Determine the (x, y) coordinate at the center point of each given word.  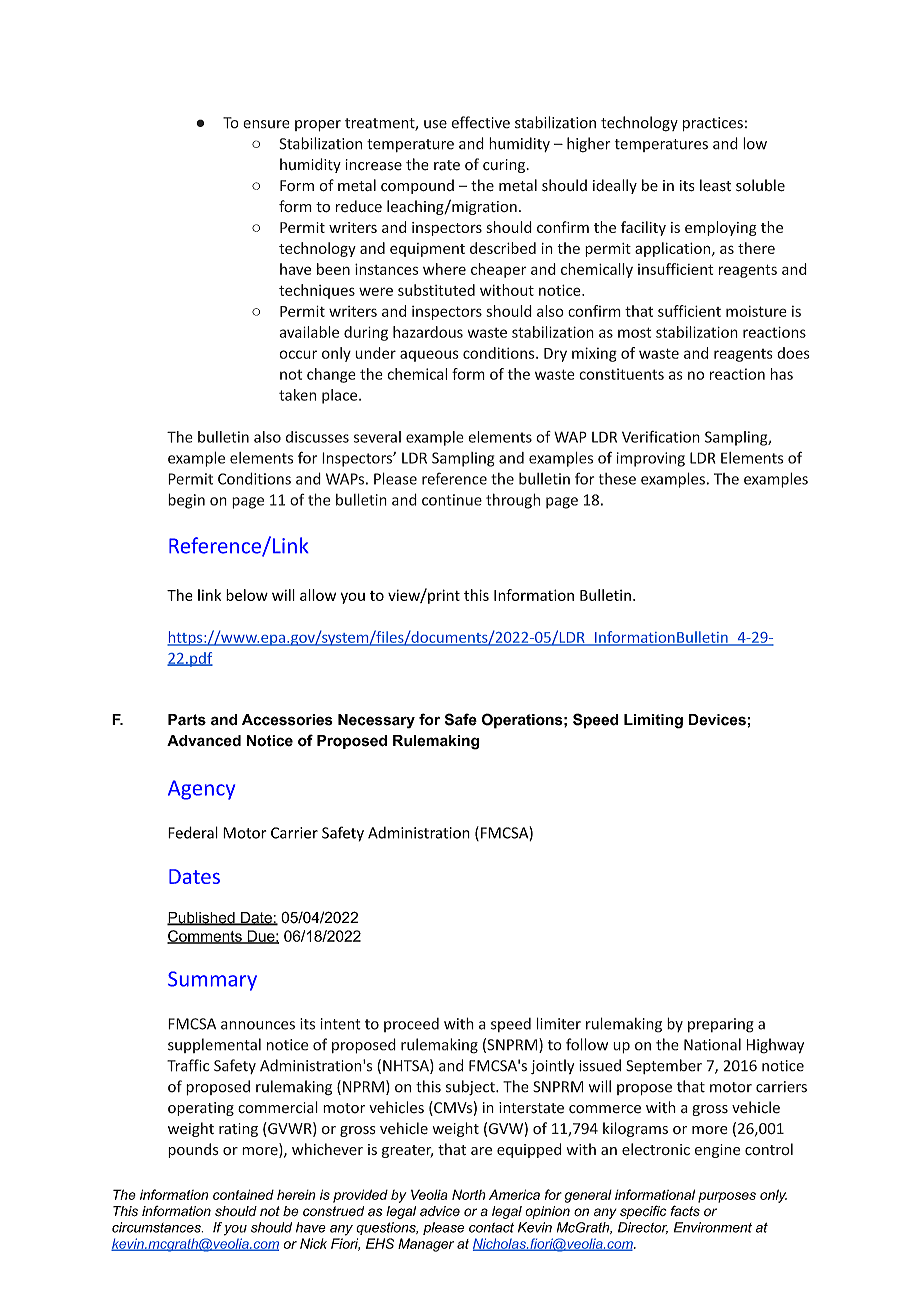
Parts (187, 720)
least (715, 185)
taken (297, 395)
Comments (205, 937)
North (469, 1194)
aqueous (429, 356)
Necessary (376, 721)
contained (243, 1194)
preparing (721, 1025)
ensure (266, 124)
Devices (717, 720)
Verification (661, 437)
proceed (411, 1025)
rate (447, 165)
